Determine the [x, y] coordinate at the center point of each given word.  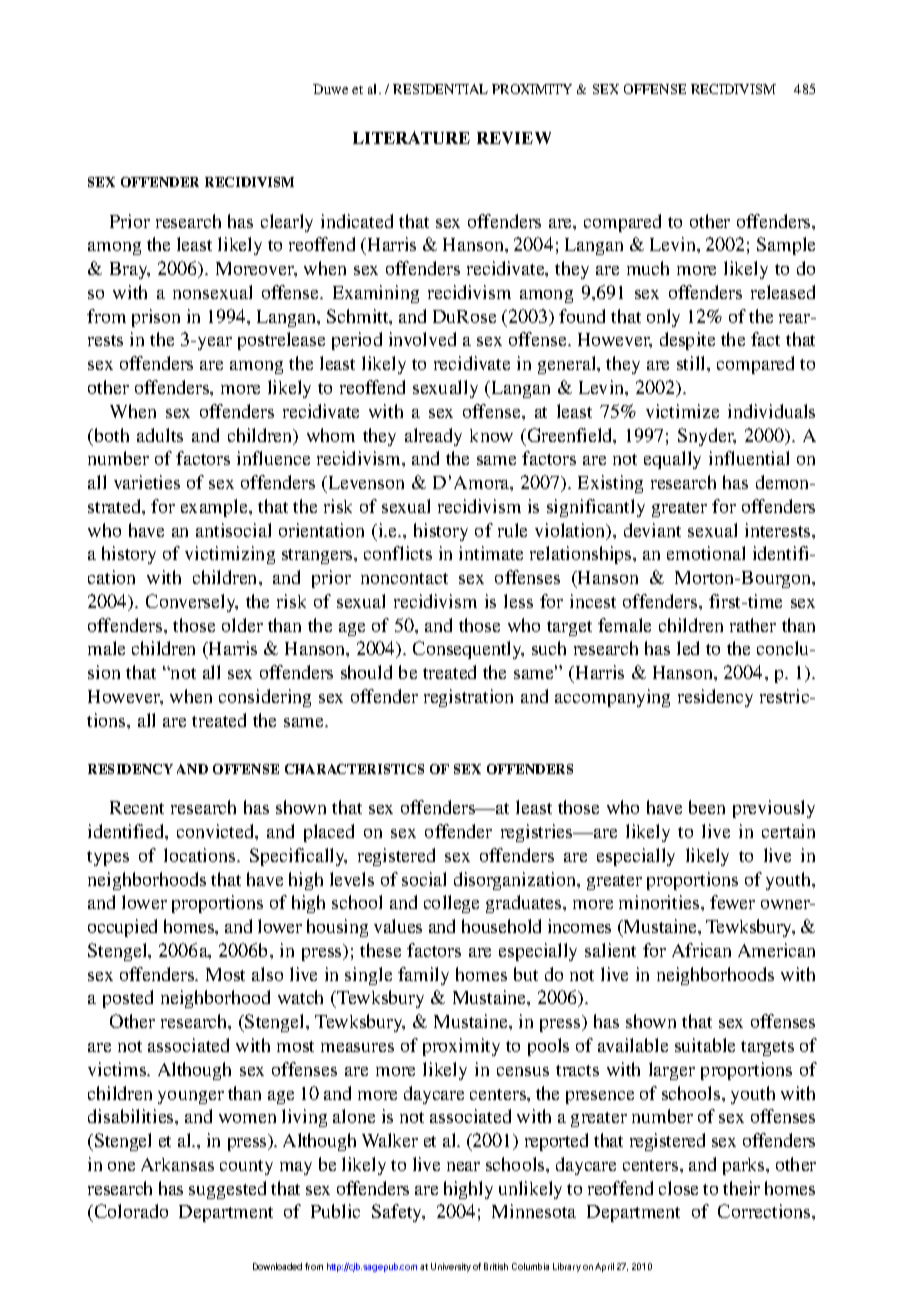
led [688, 648]
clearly [287, 223]
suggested [227, 1190]
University [451, 1267]
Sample [786, 246]
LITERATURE [411, 137]
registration [468, 698]
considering [265, 698]
